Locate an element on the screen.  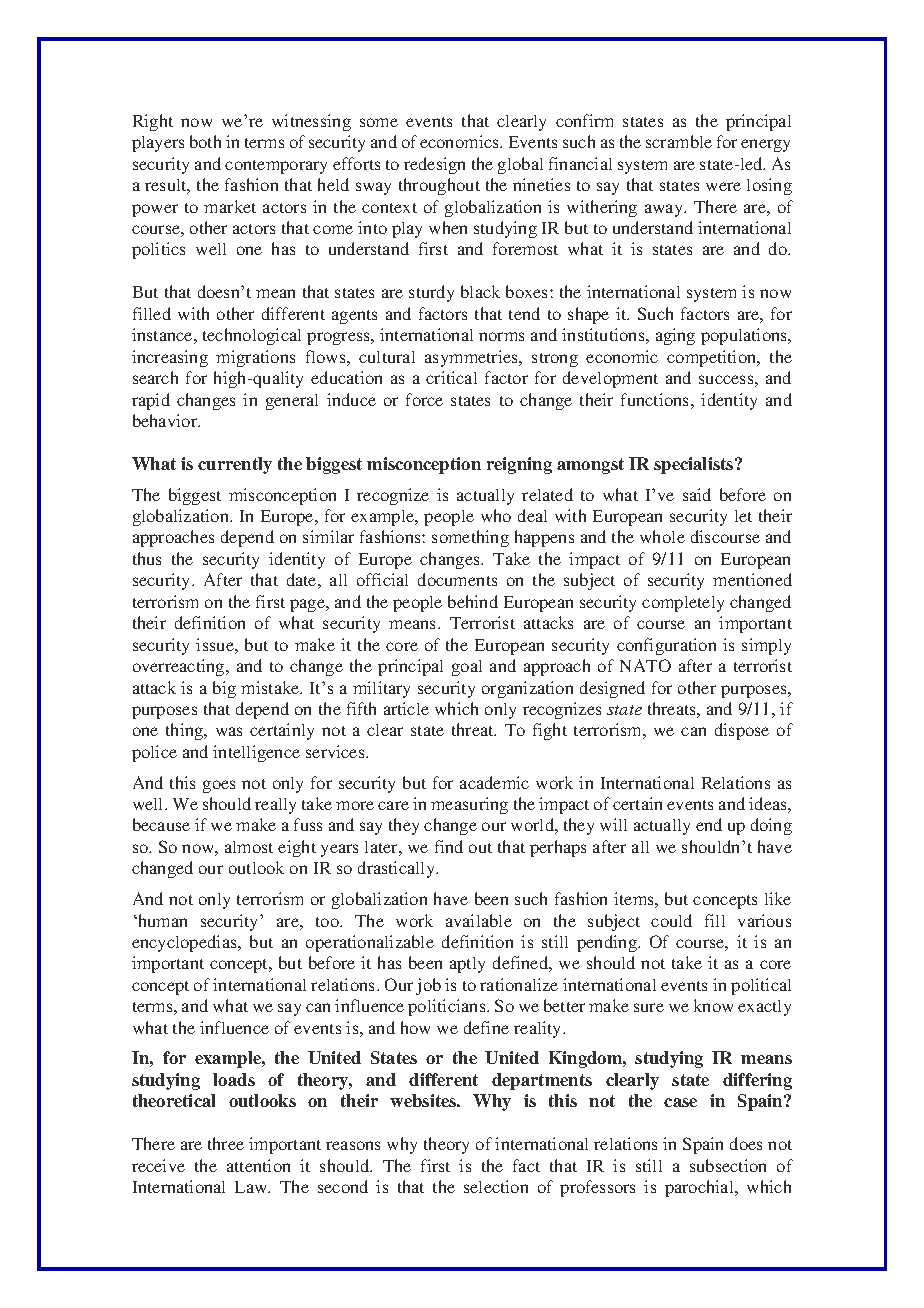
both is located at coordinates (205, 141).
